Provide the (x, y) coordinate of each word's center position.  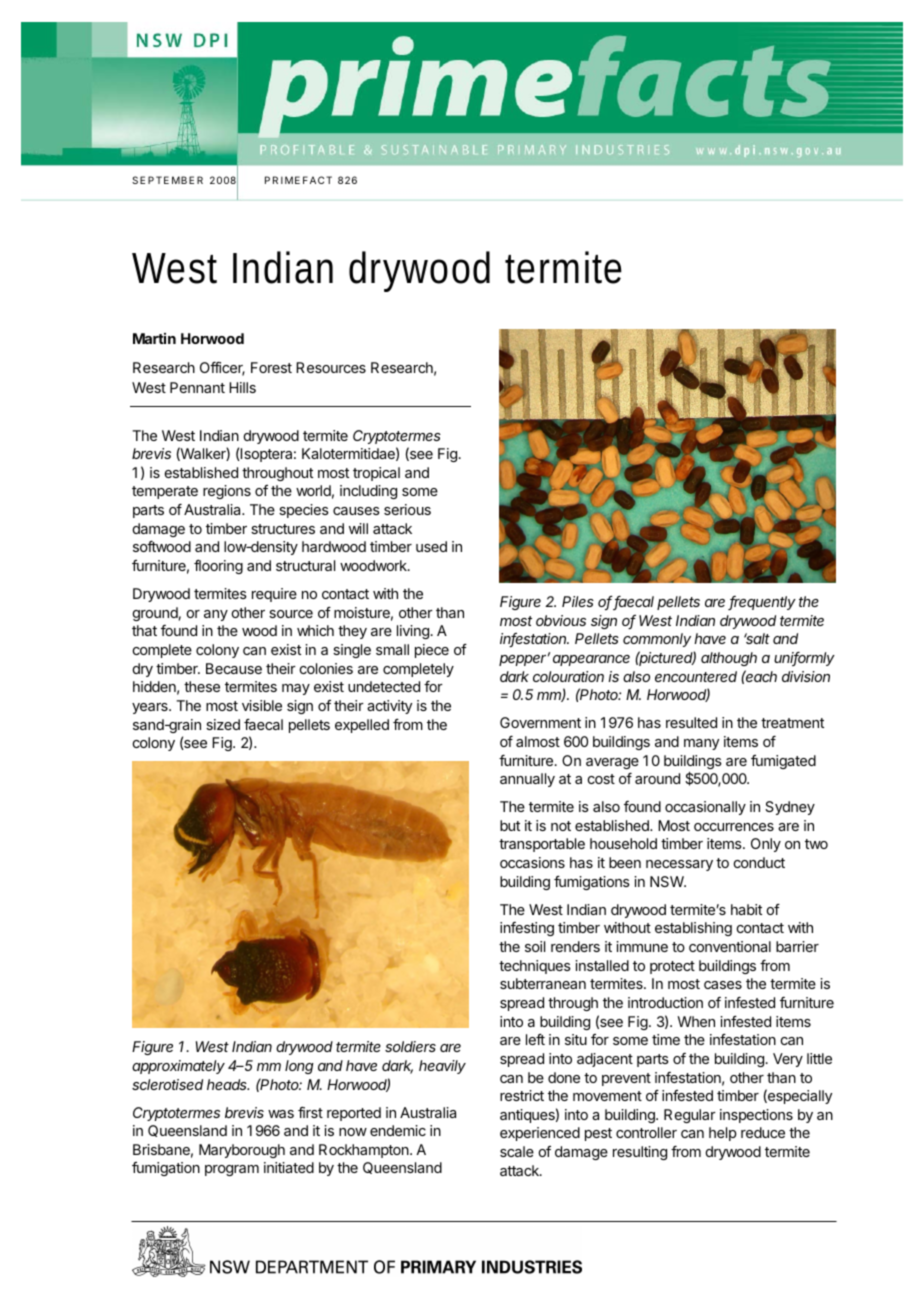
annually (527, 780)
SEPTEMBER (167, 180)
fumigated (783, 762)
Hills (242, 387)
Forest (271, 367)
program (232, 1170)
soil (535, 946)
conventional (730, 946)
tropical (376, 474)
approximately (178, 1067)
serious (407, 509)
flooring (218, 567)
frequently (762, 603)
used (431, 546)
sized (223, 724)
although (729, 659)
